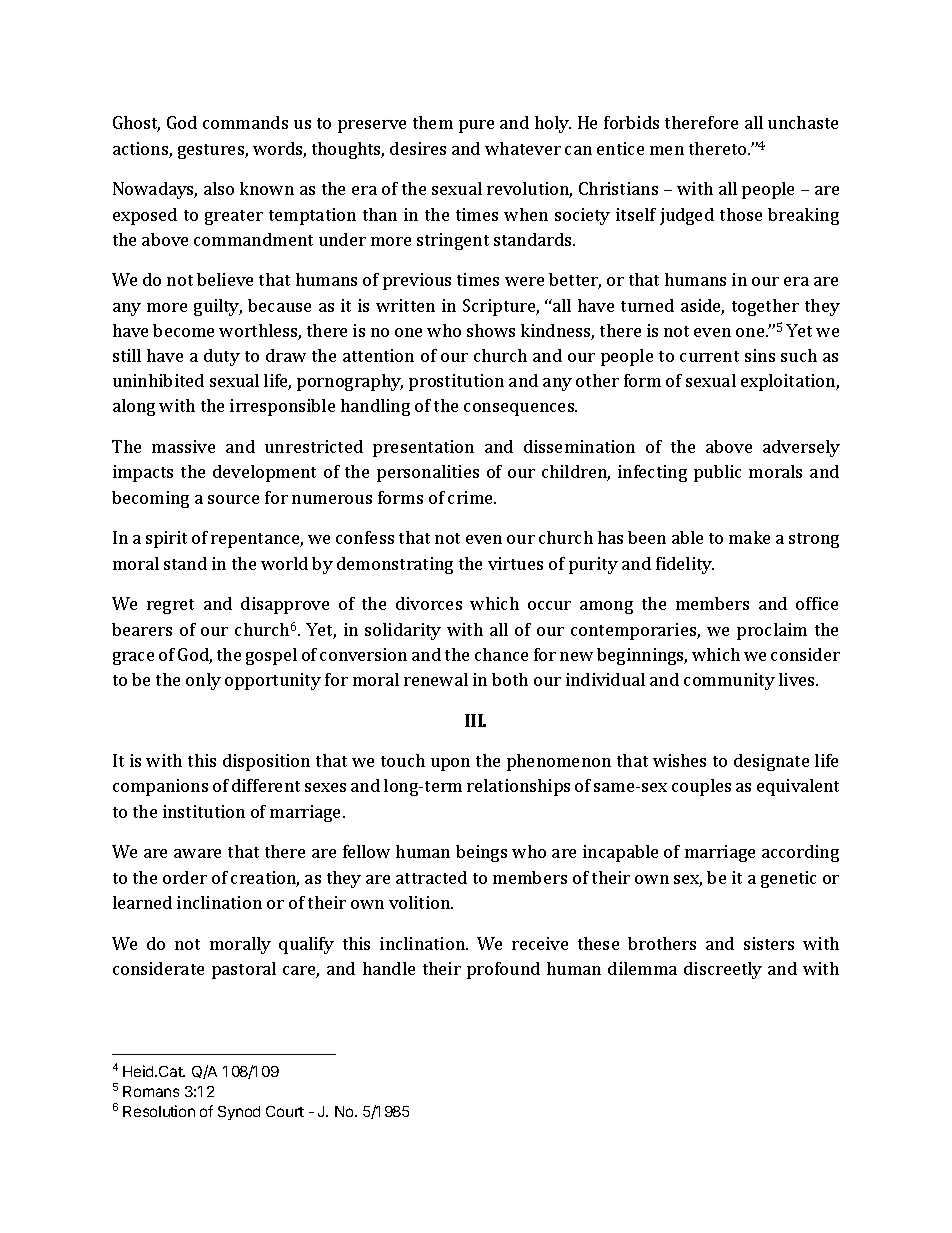 The width and height of the page is (952, 1233). Describe the element at coordinates (701, 787) in the page. I see `couples` at that location.
